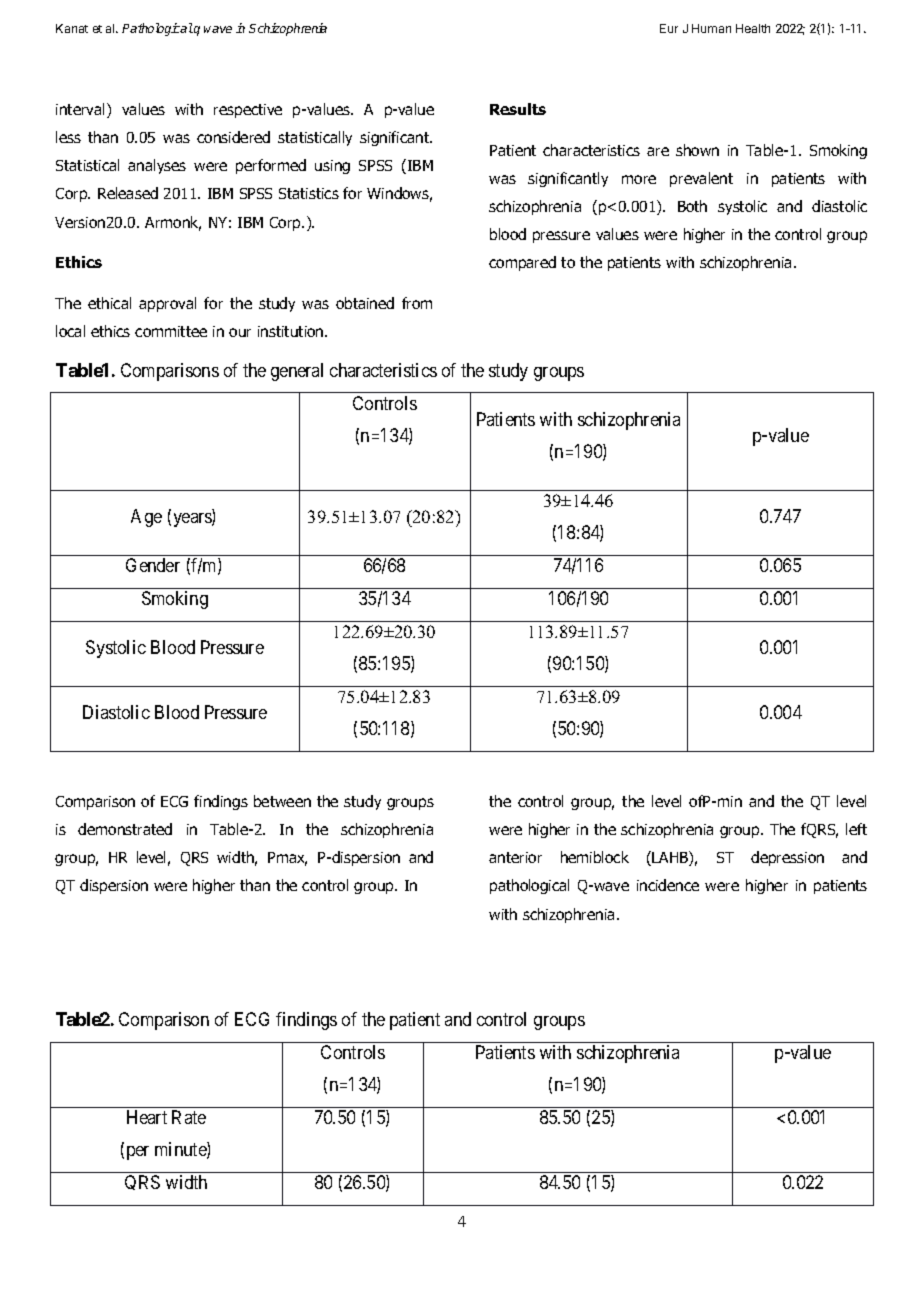 The height and width of the image is (1308, 924). I want to click on left, so click(856, 829).
